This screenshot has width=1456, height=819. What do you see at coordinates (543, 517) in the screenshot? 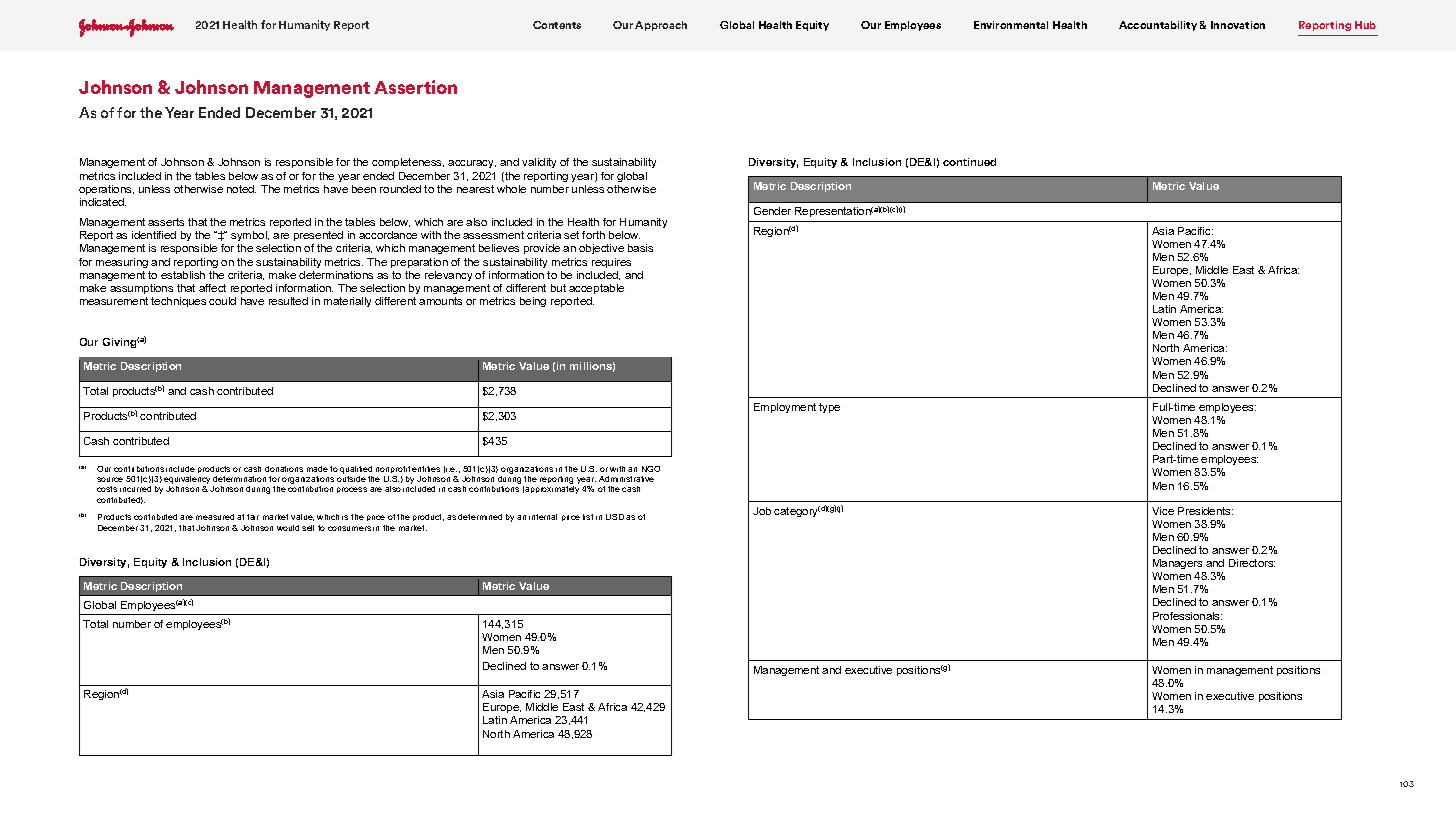
I see `internal` at bounding box center [543, 517].
